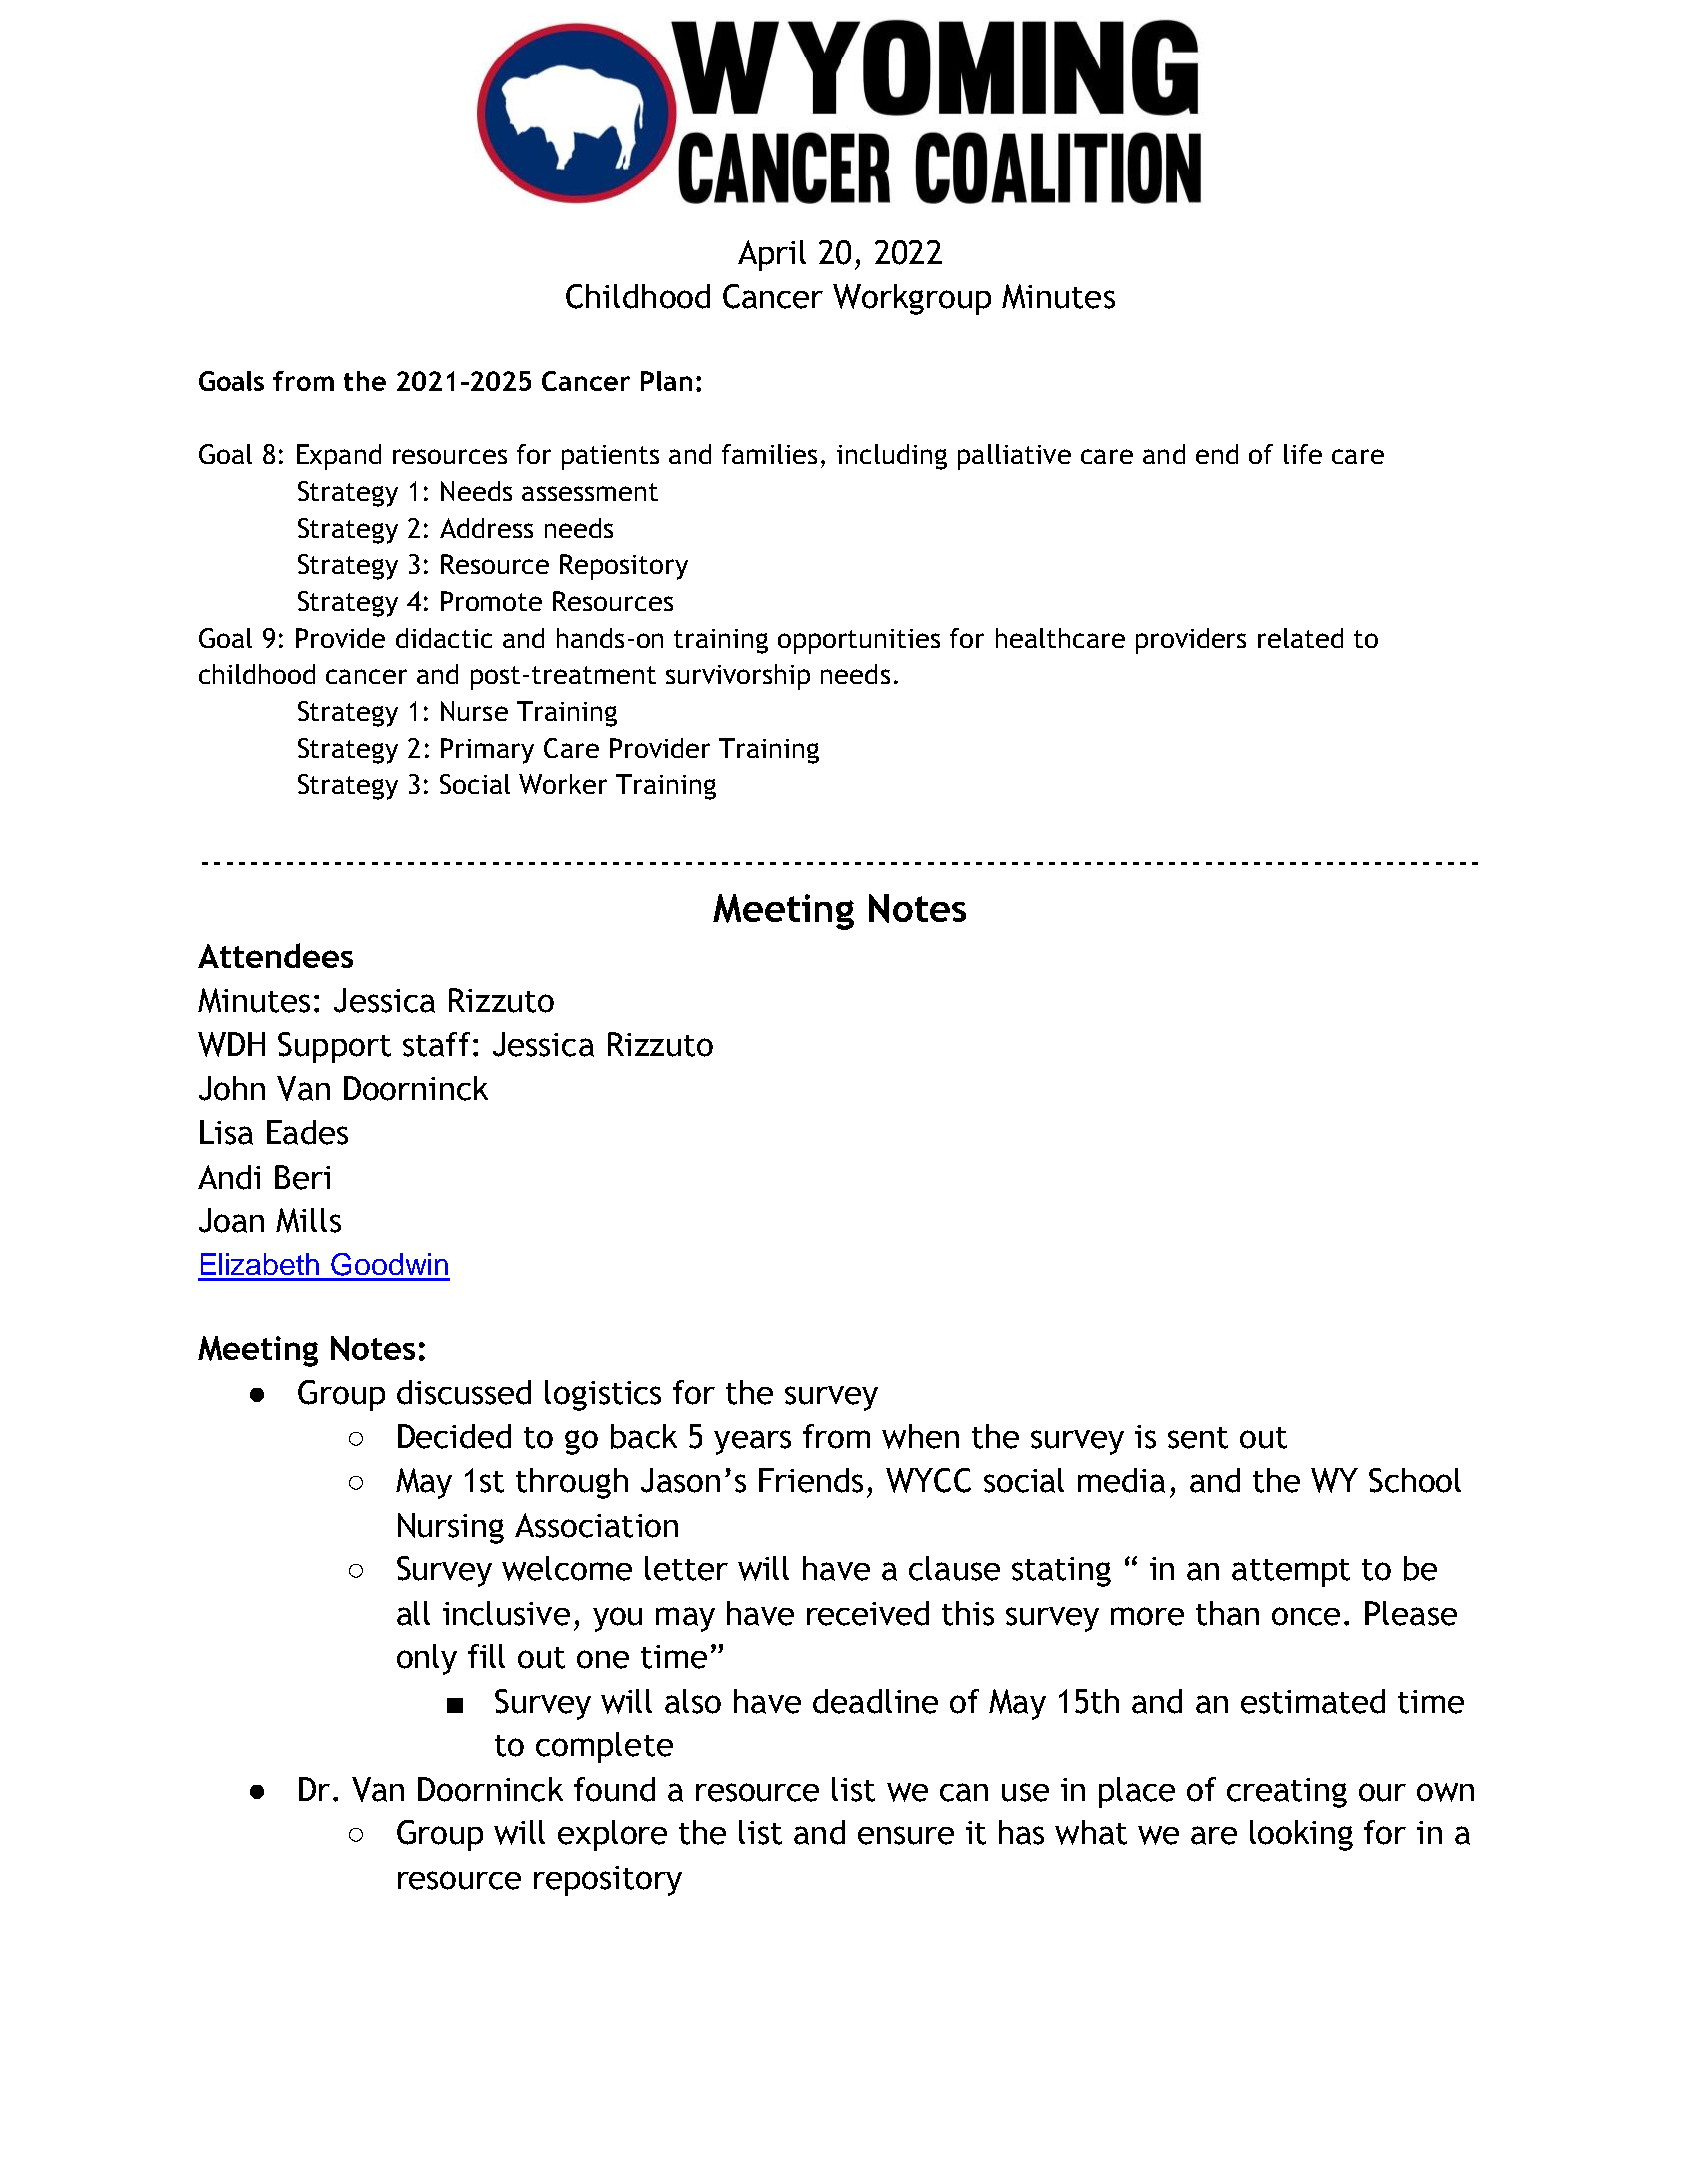 The image size is (1681, 2175). Describe the element at coordinates (1303, 454) in the document. I see `life` at that location.
